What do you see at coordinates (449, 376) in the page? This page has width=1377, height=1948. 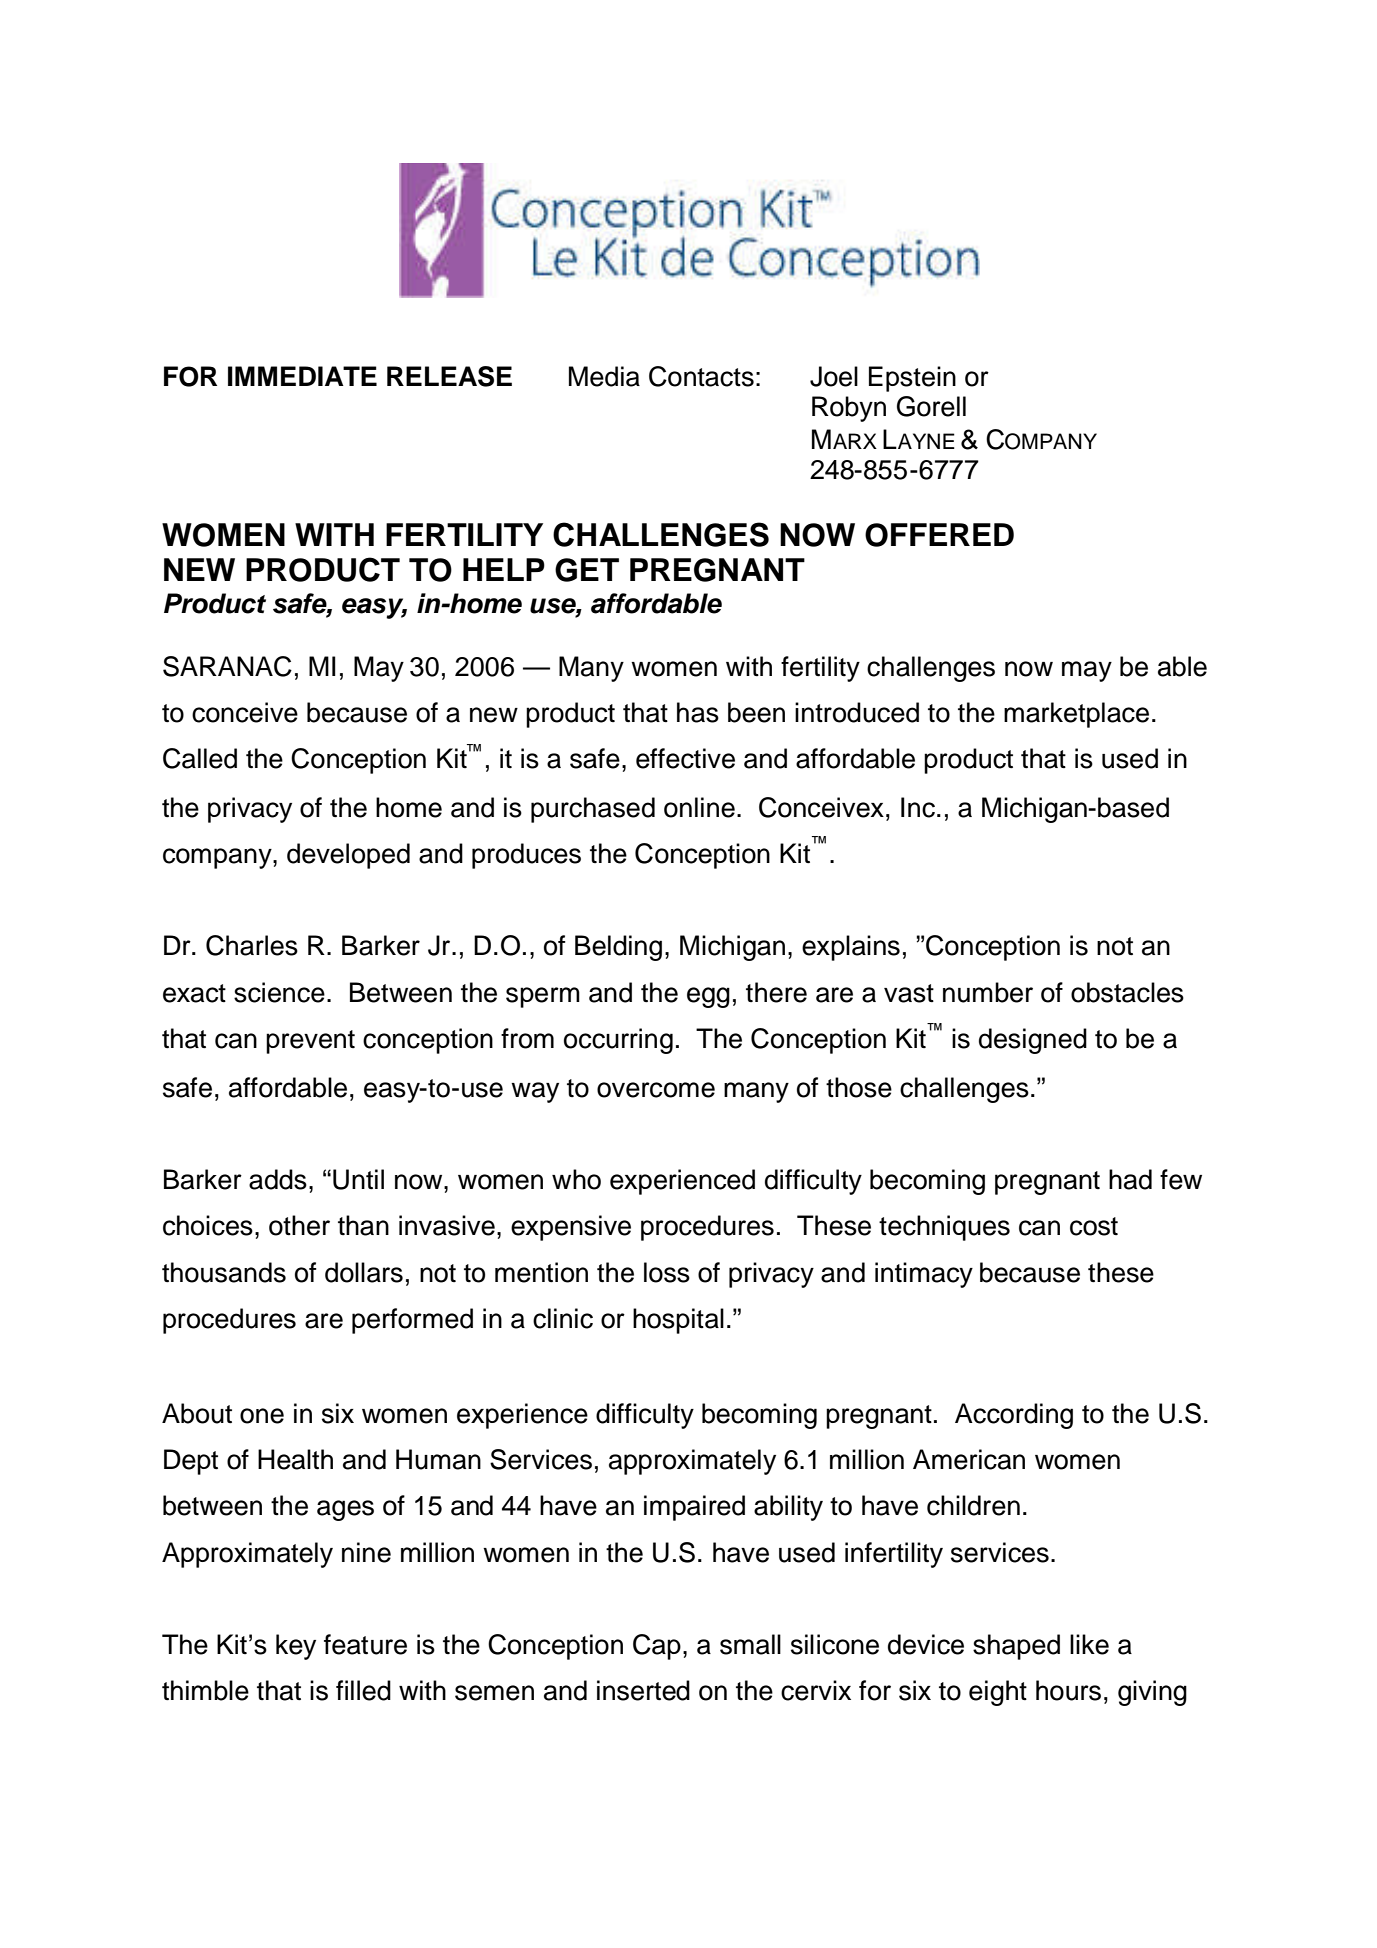 I see `RELEASE` at bounding box center [449, 376].
